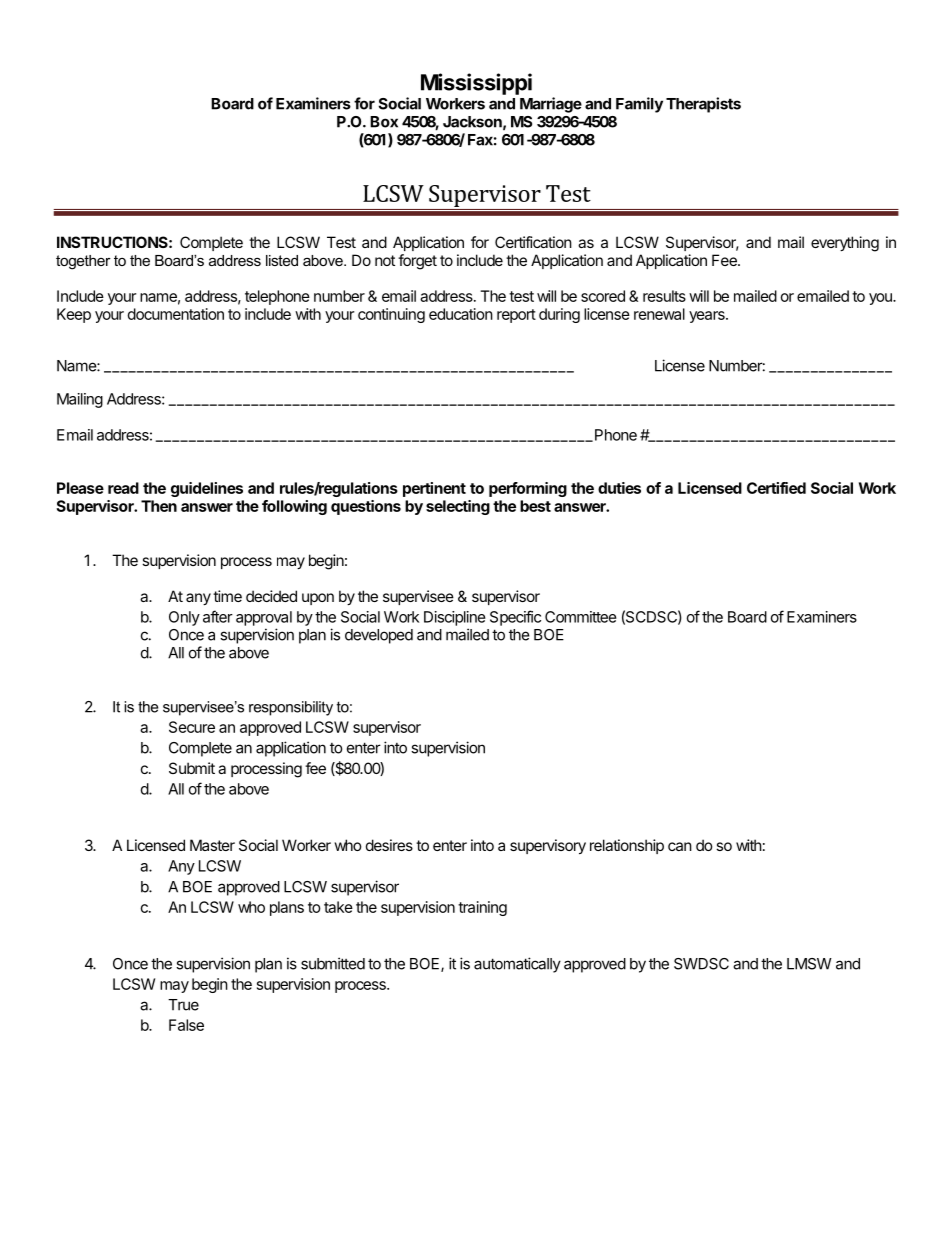  I want to click on Mississippi, so click(476, 84).
